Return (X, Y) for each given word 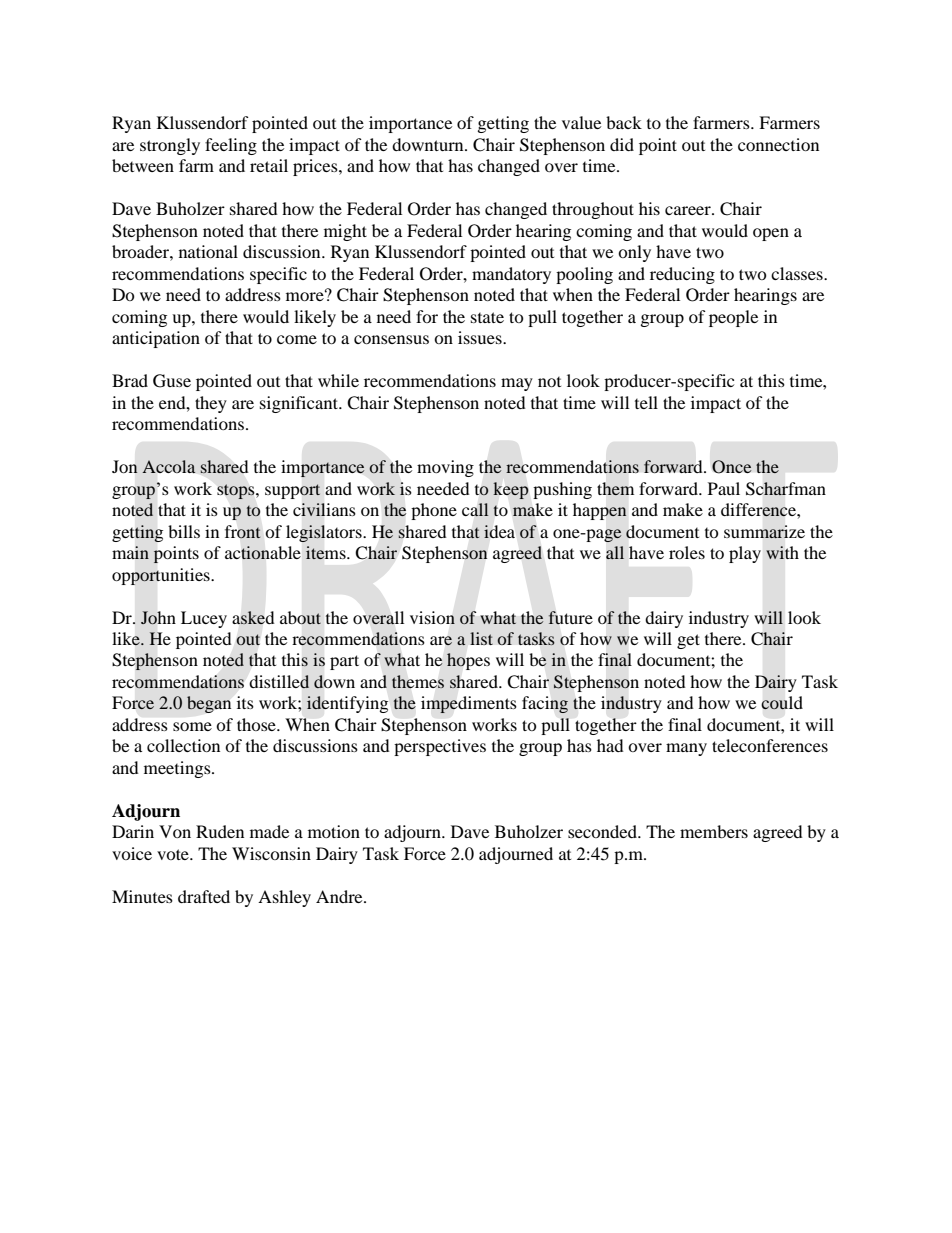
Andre (340, 896)
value (581, 122)
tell (646, 402)
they (211, 404)
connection (778, 144)
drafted (204, 896)
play (745, 554)
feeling (231, 146)
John (158, 618)
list (481, 638)
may (517, 384)
